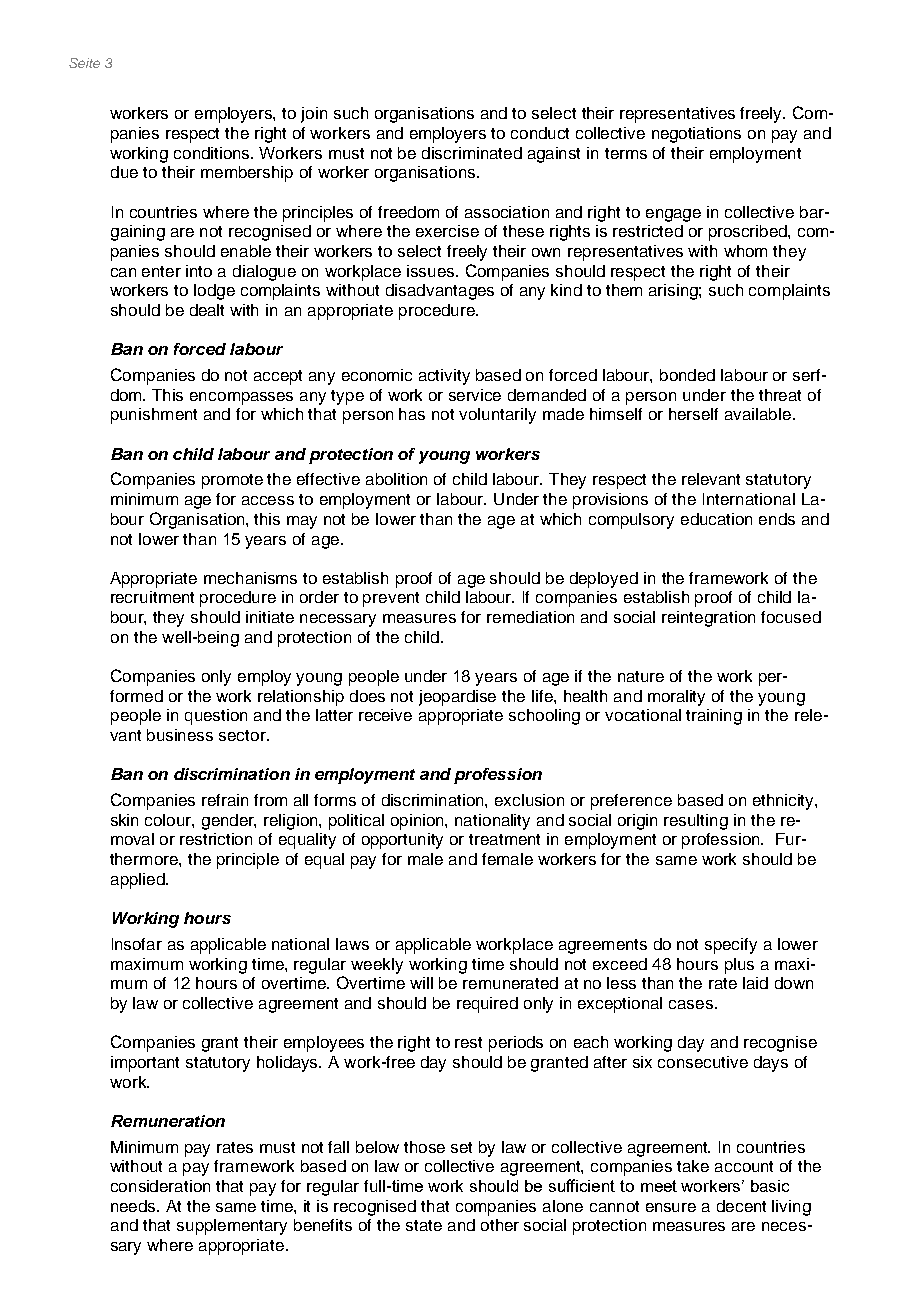  Describe the element at coordinates (160, 1186) in the page. I see `consideration` at that location.
